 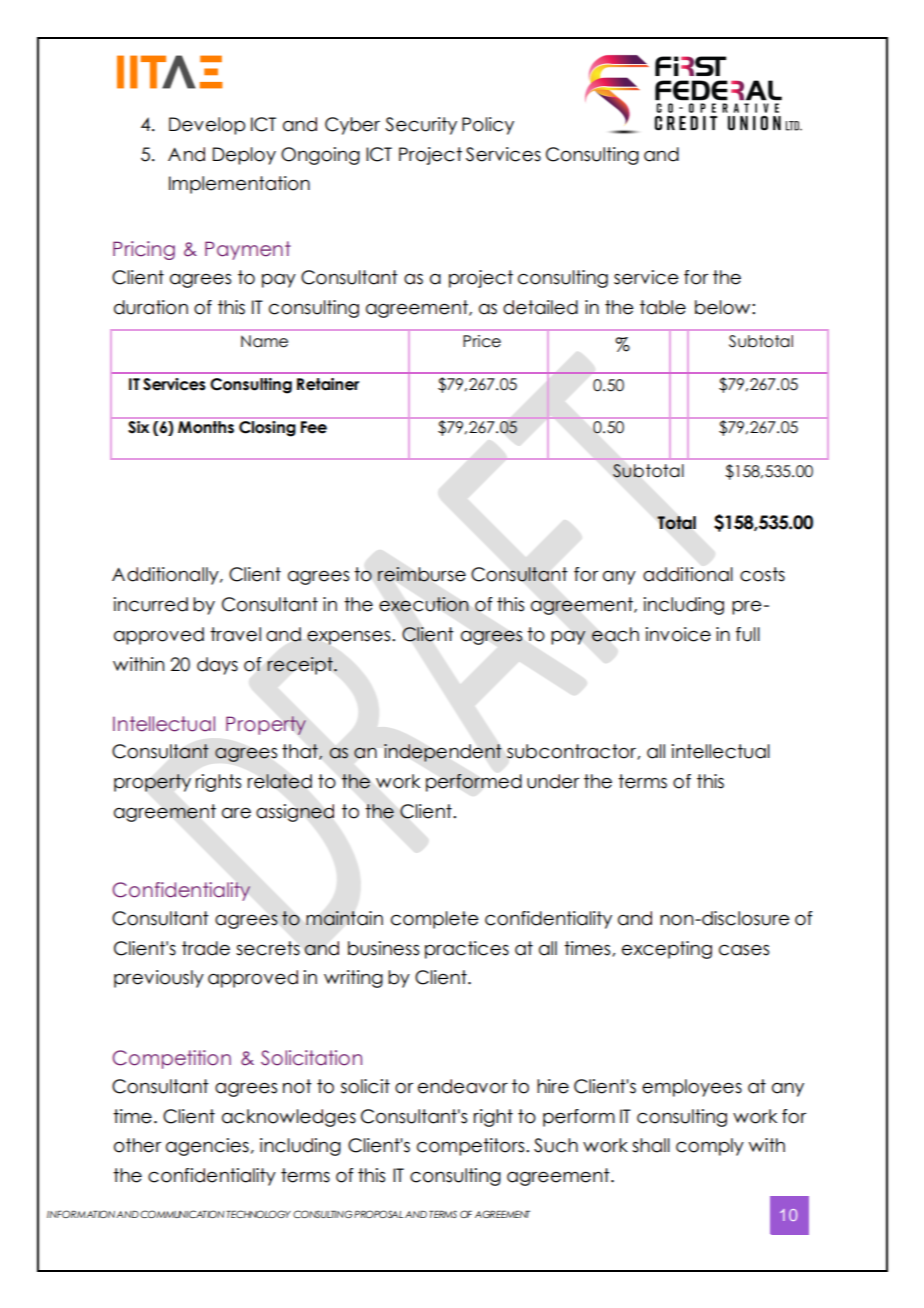 What do you see at coordinates (206, 948) in the screenshot?
I see `trade` at bounding box center [206, 948].
